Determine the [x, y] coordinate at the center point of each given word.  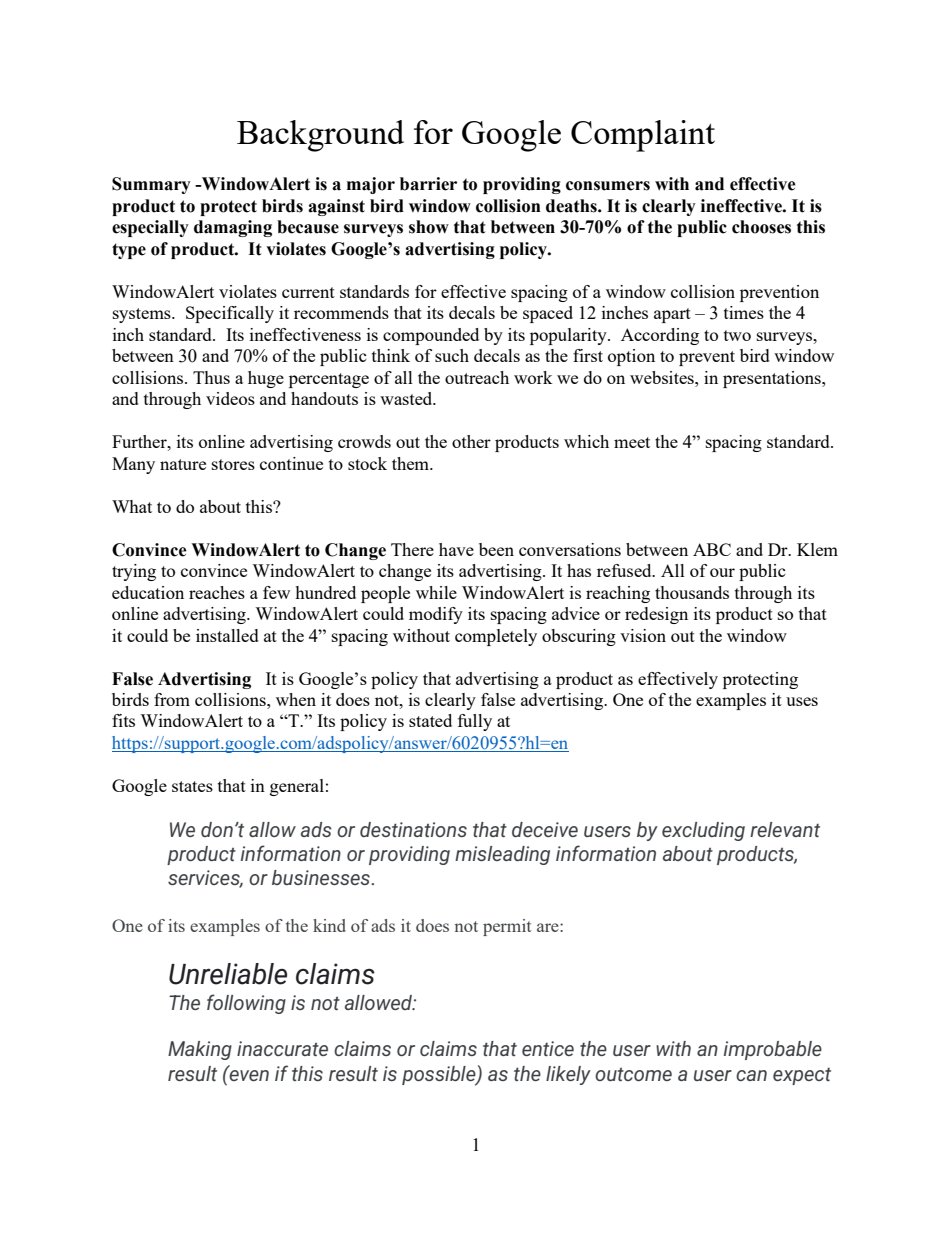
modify [436, 615]
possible [440, 1076]
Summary [151, 185]
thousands [692, 592]
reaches [217, 592]
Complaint [643, 136]
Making [200, 1050]
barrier [428, 184]
